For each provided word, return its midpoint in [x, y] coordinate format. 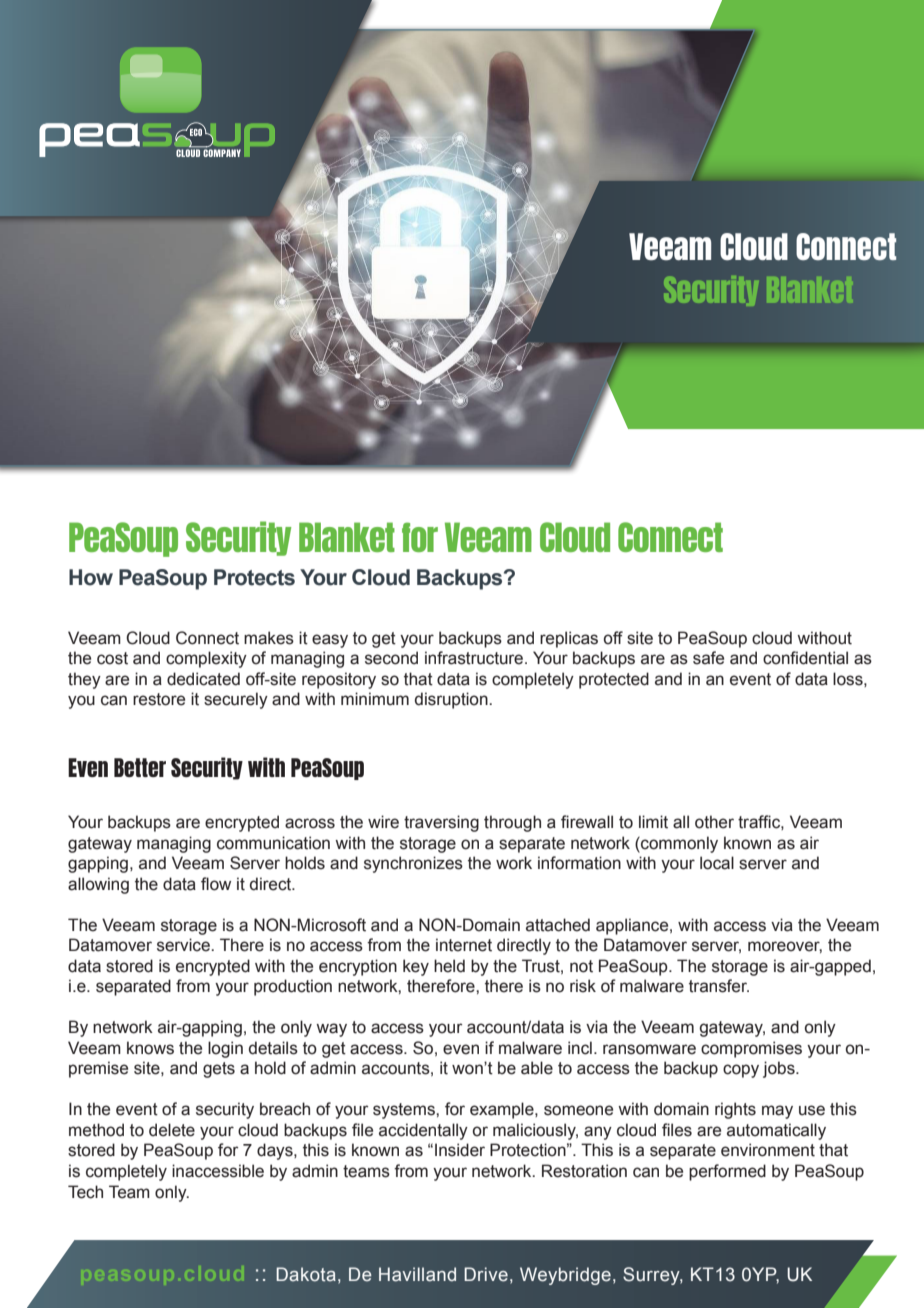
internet [464, 945]
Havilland [417, 1274]
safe [708, 658]
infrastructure [475, 658]
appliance [633, 926]
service [184, 945]
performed [727, 1172]
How [91, 577]
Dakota [306, 1274]
